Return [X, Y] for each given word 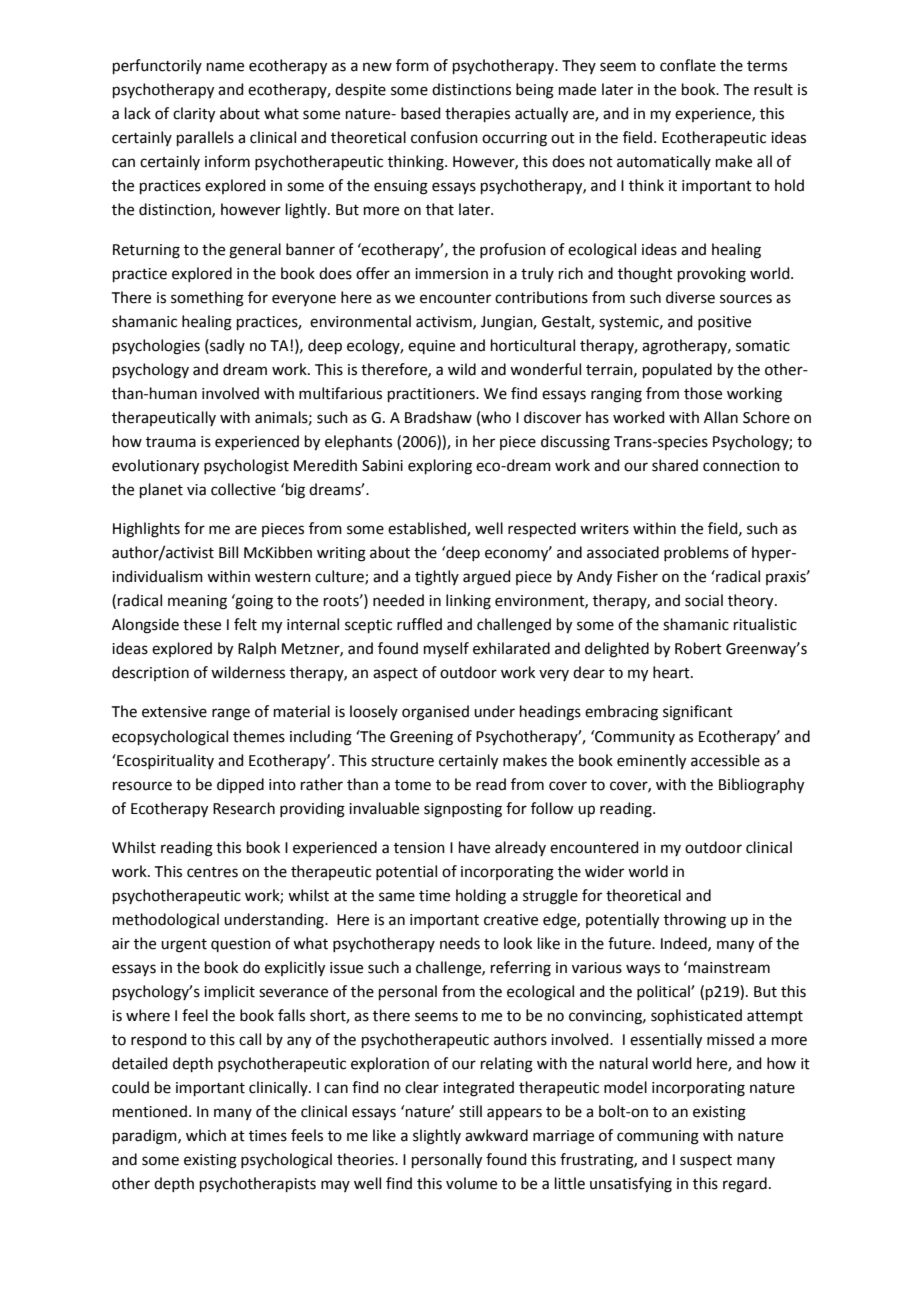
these [202, 624]
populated [677, 370]
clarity [194, 115]
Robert [698, 648]
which [206, 1135]
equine [431, 347]
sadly [226, 346]
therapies [477, 114]
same [397, 897]
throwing [695, 921]
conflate [688, 65]
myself [446, 649]
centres [212, 872]
